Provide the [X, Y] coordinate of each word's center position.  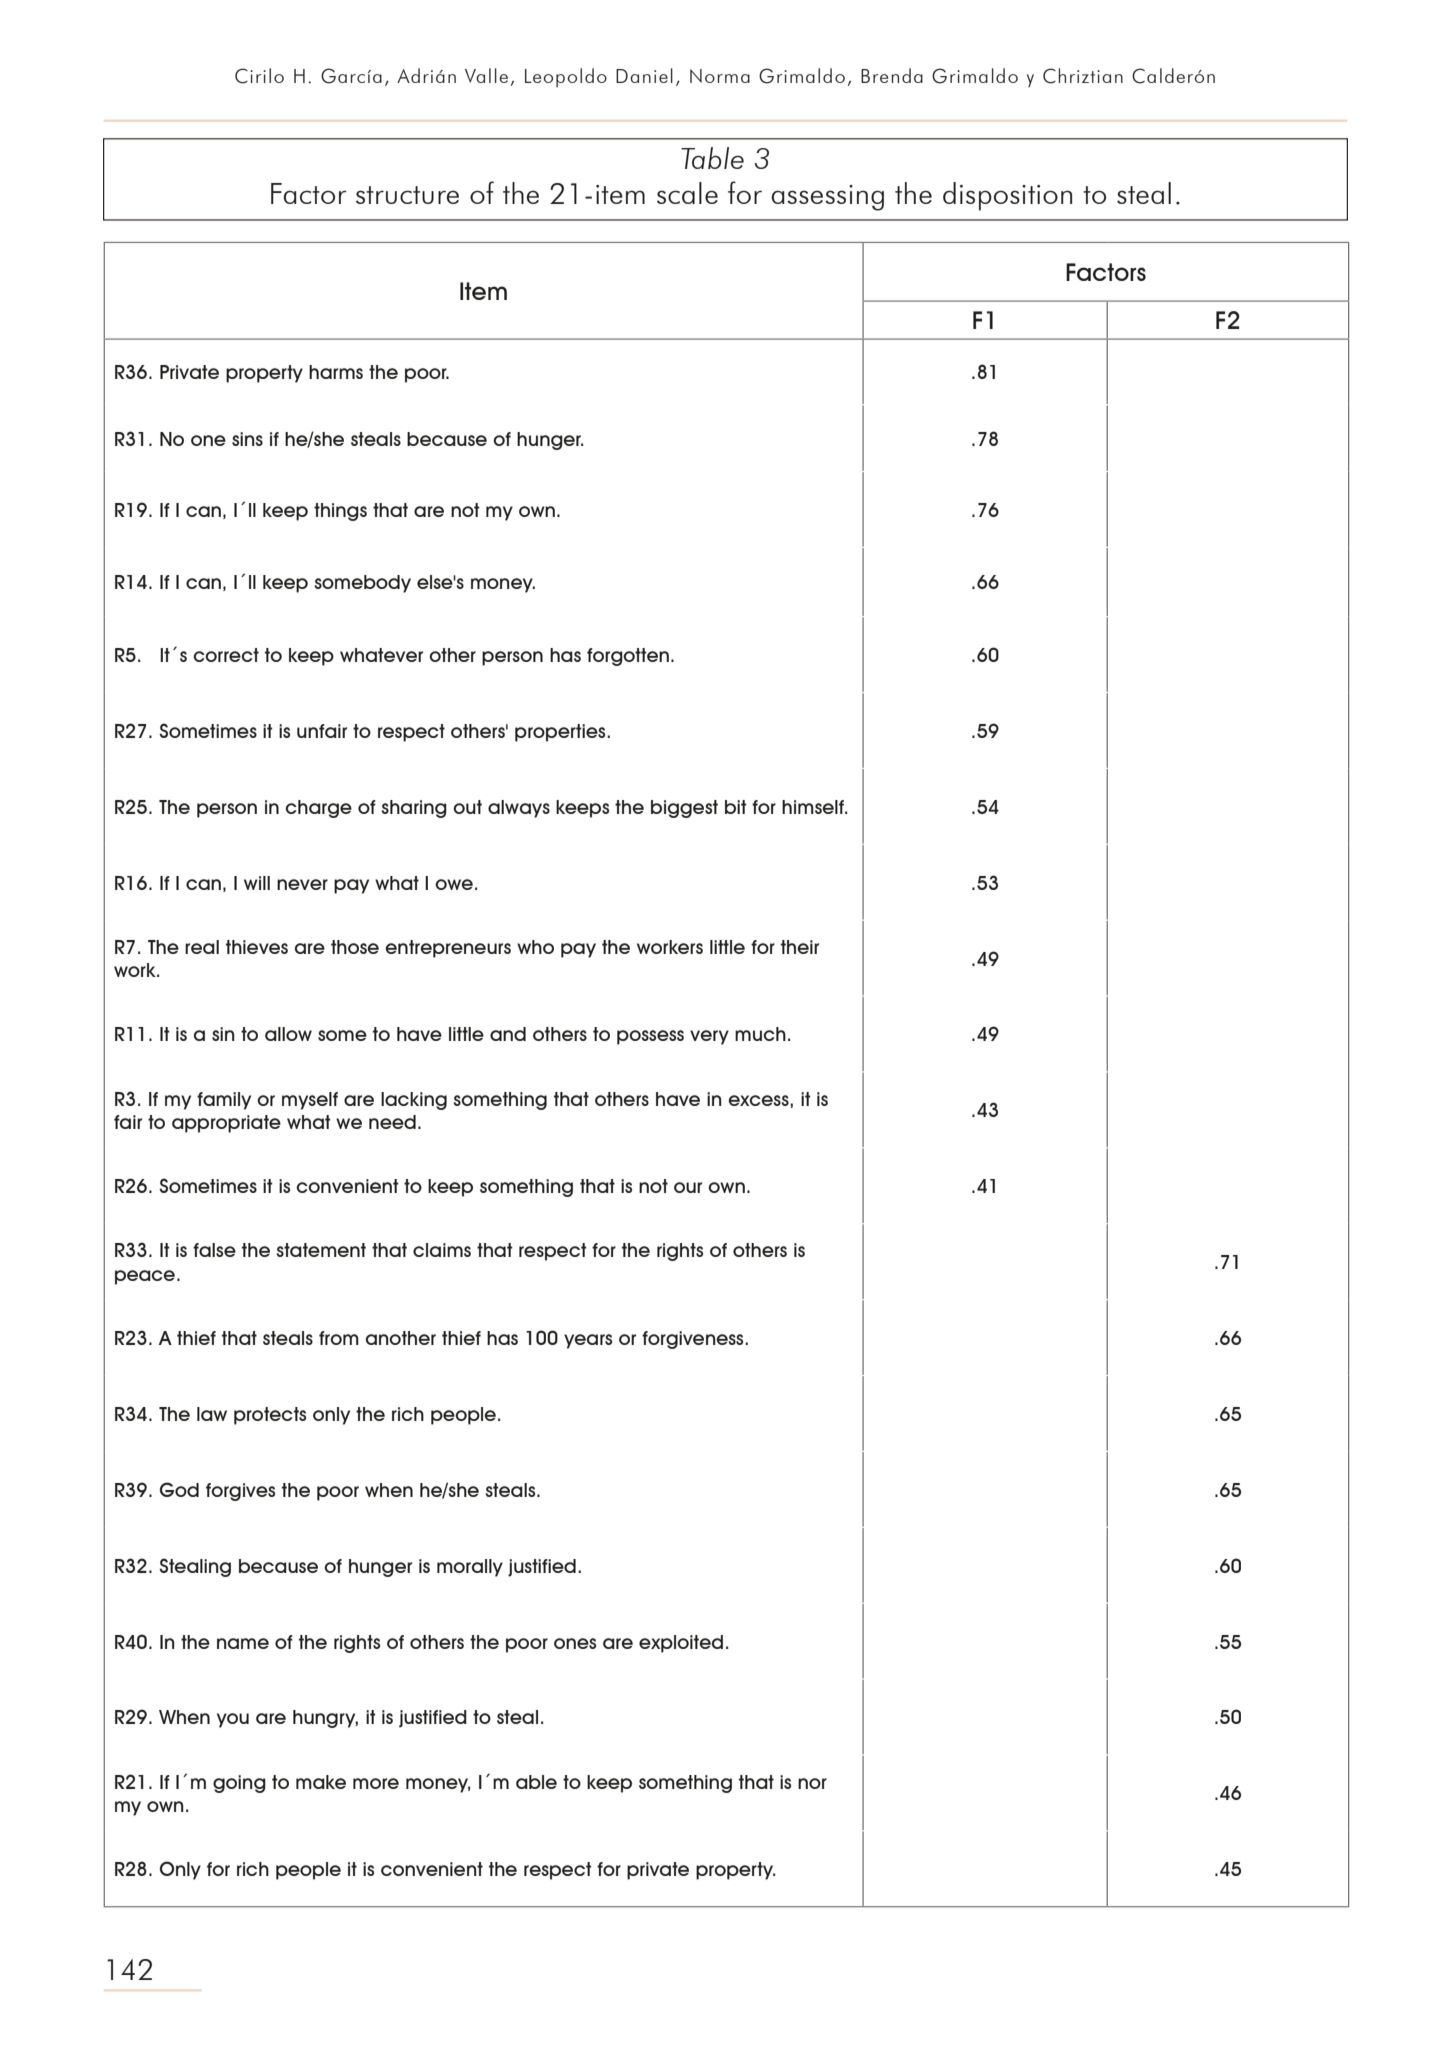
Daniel [644, 75]
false [214, 1250]
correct [226, 655]
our [688, 1187]
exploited [681, 1644]
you [233, 1720]
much [760, 1034]
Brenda [892, 75]
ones [575, 1643]
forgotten [628, 657]
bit [736, 807]
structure [407, 195]
